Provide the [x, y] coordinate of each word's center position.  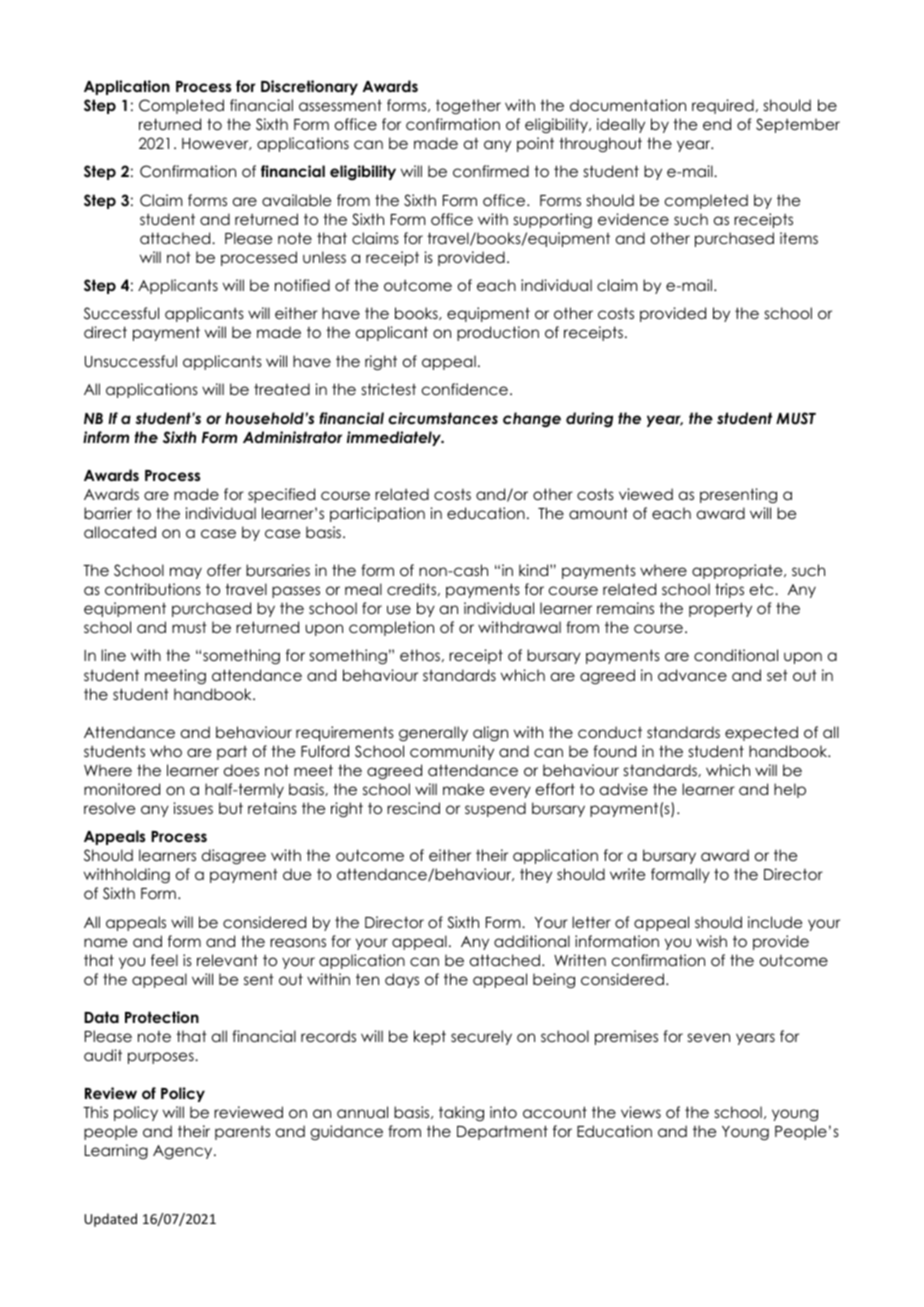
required [723, 106]
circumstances [443, 418]
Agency [184, 1152]
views [641, 1112]
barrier [108, 513]
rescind [413, 808]
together [468, 106]
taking [461, 1113]
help [790, 790]
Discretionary [309, 87]
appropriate [738, 571]
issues [193, 808]
